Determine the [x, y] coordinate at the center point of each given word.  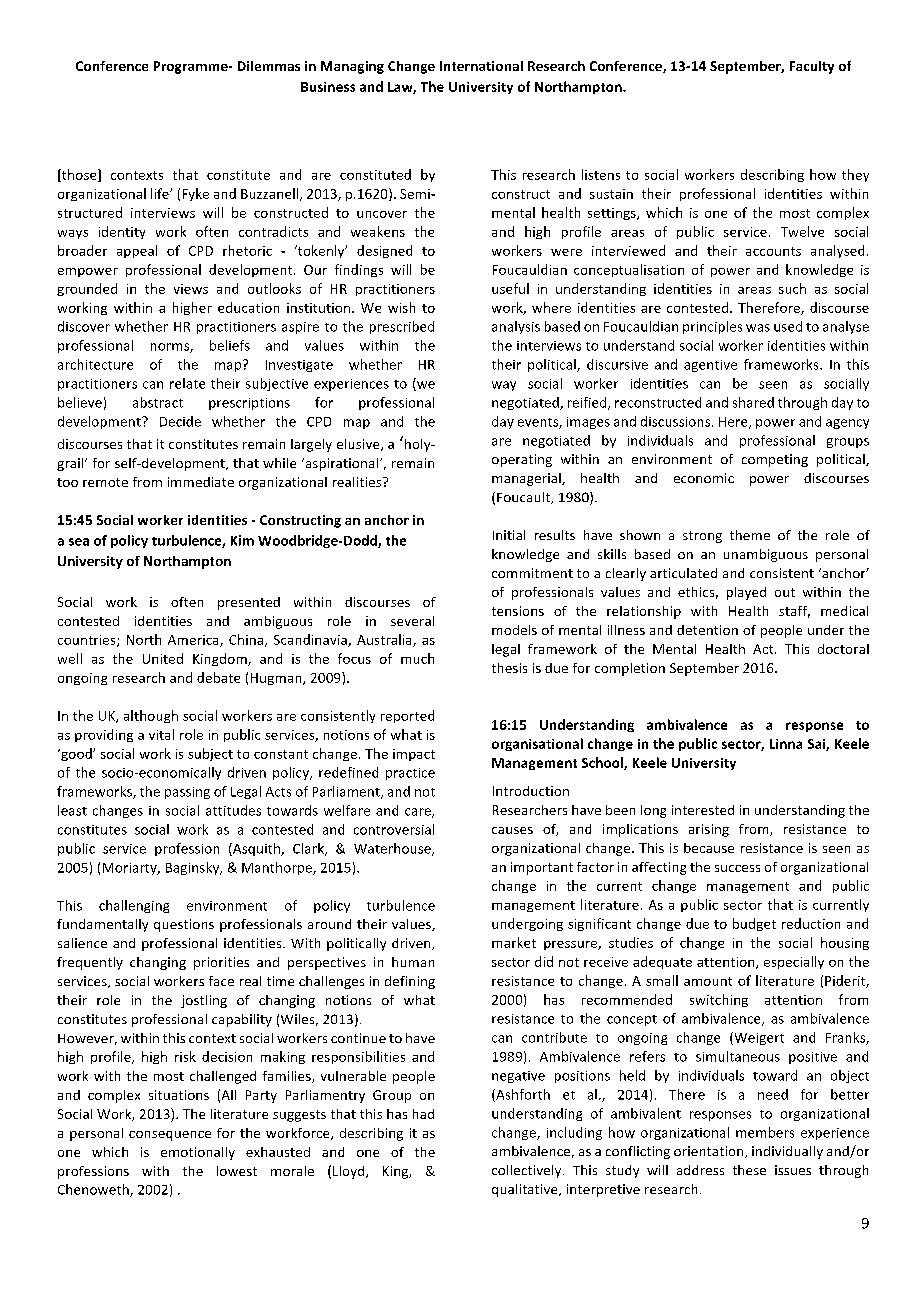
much [417, 658]
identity [122, 232]
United [163, 658]
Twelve [802, 231]
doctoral [843, 649]
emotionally [198, 1153]
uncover [382, 214]
